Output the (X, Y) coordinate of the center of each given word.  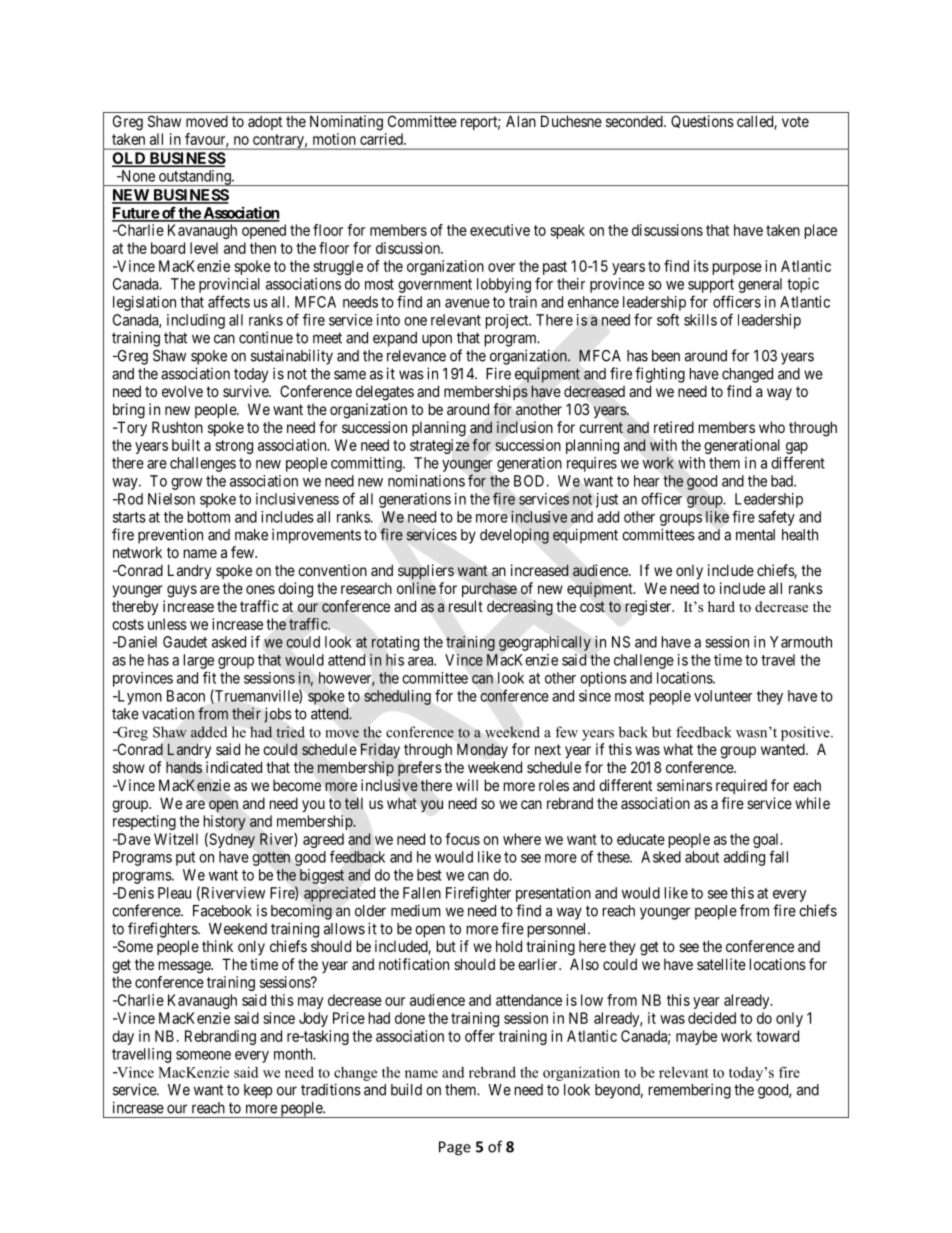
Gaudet (185, 642)
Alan (521, 121)
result (466, 606)
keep (258, 1091)
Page (455, 1148)
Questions (702, 121)
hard (721, 606)
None (137, 176)
